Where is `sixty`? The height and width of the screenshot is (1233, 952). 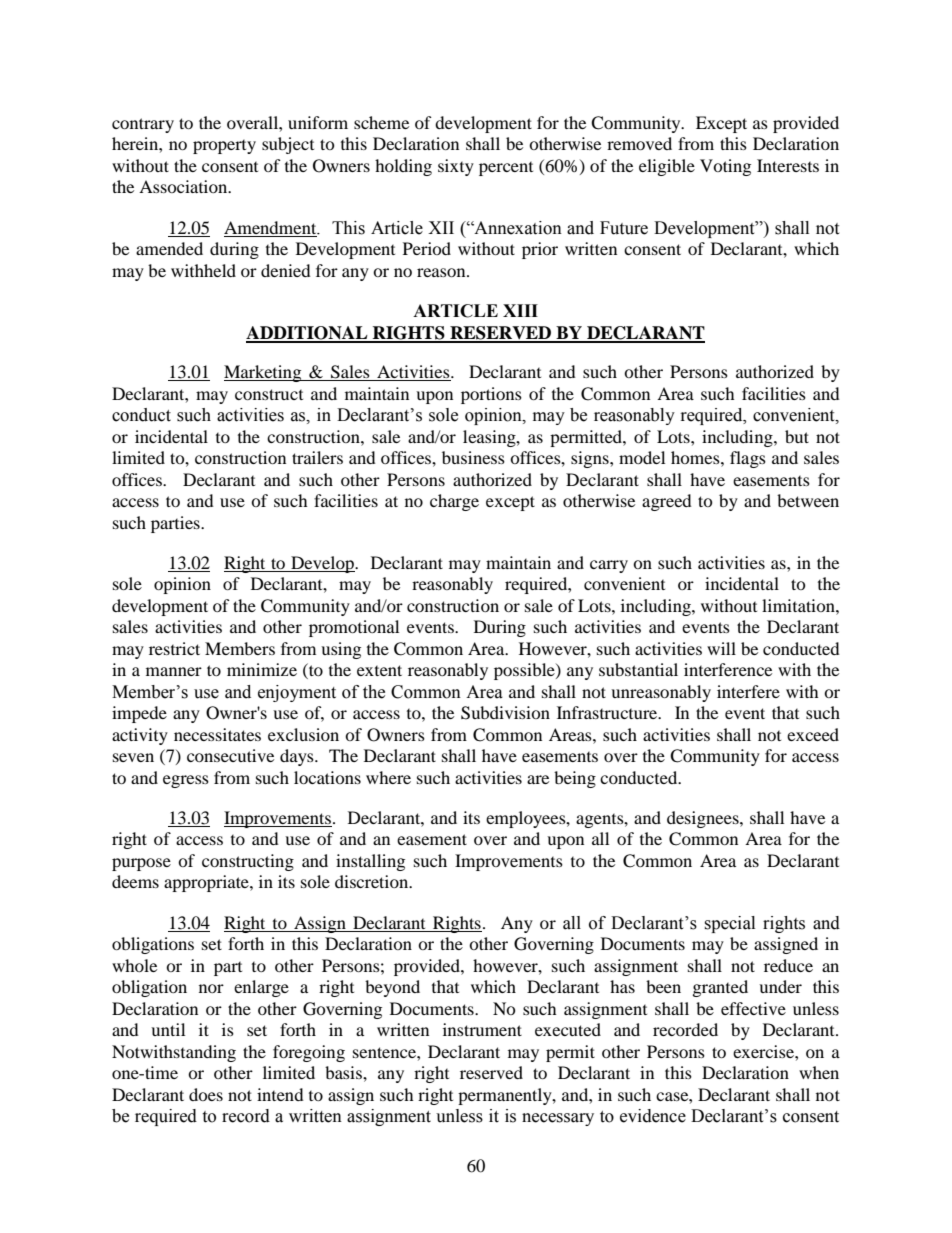 sixty is located at coordinates (456, 167).
